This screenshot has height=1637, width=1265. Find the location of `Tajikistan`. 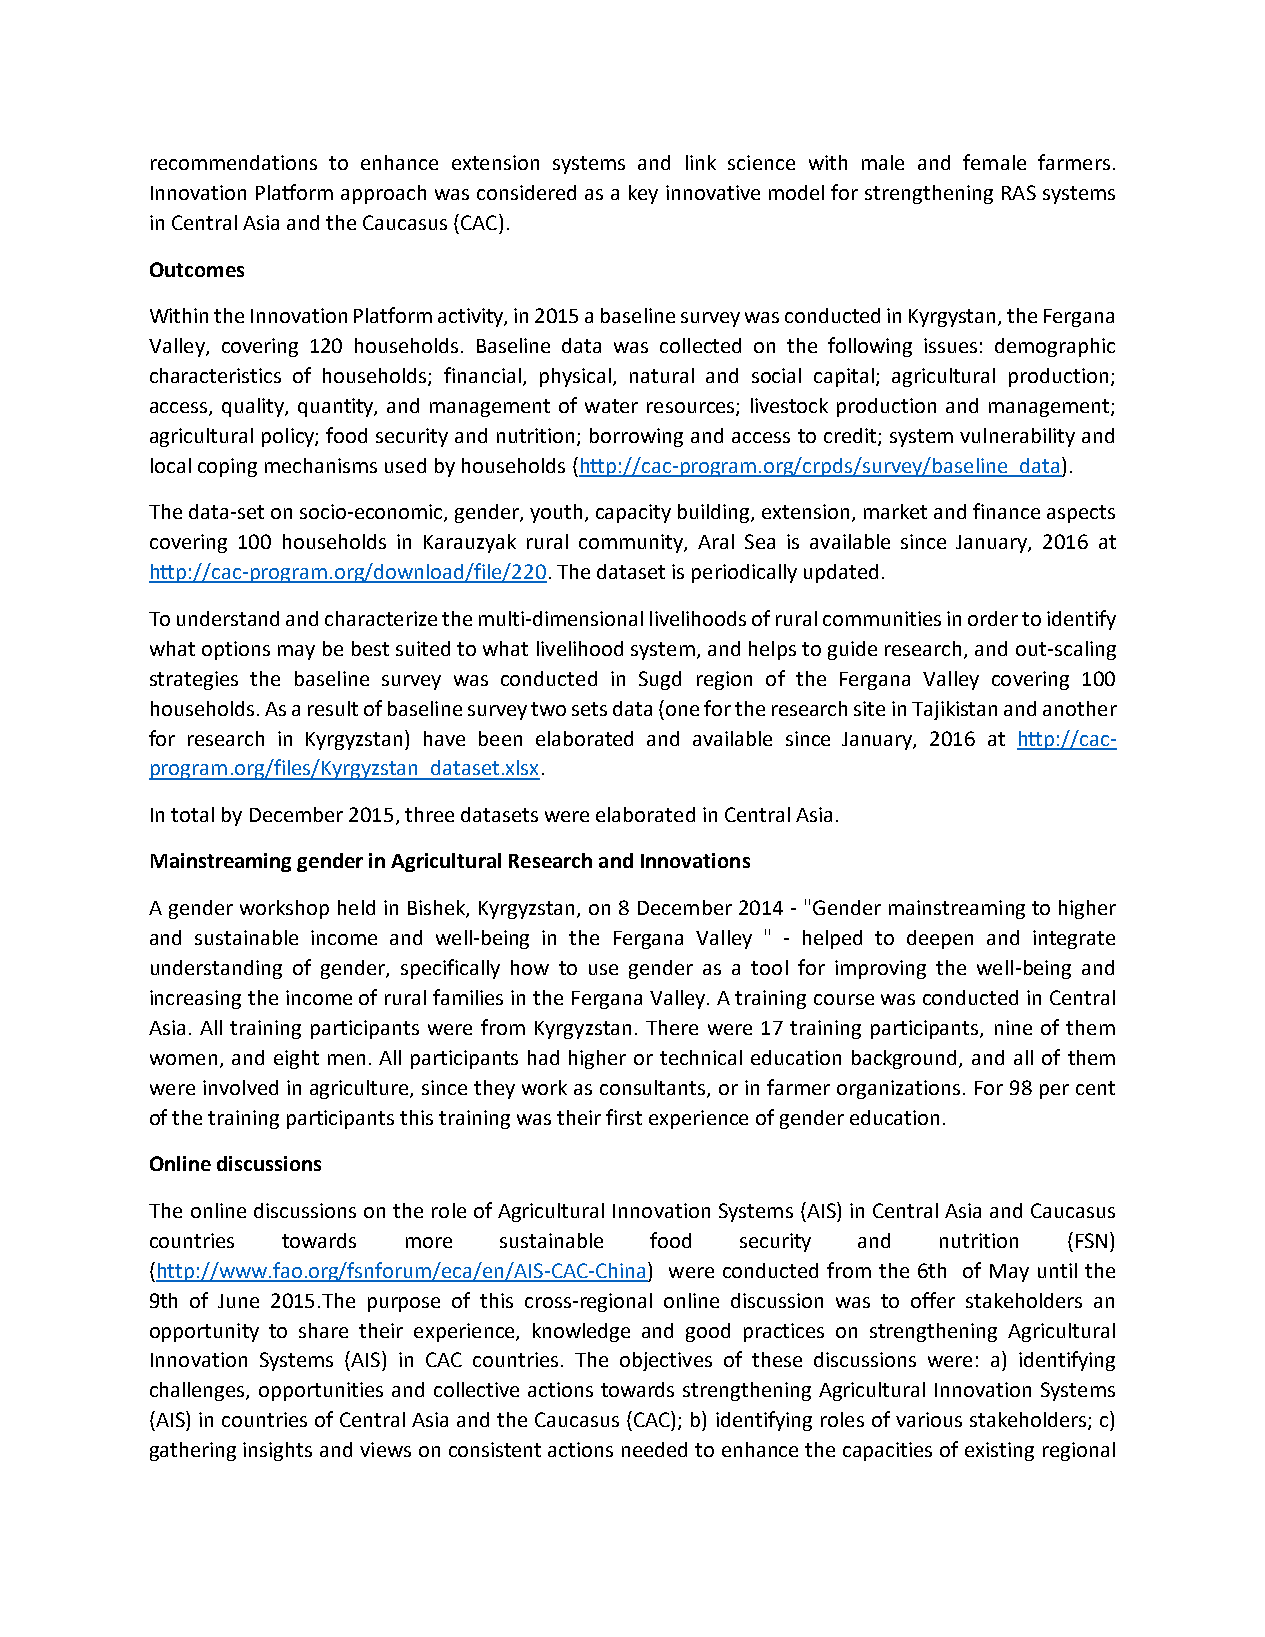

Tajikistan is located at coordinates (954, 710).
